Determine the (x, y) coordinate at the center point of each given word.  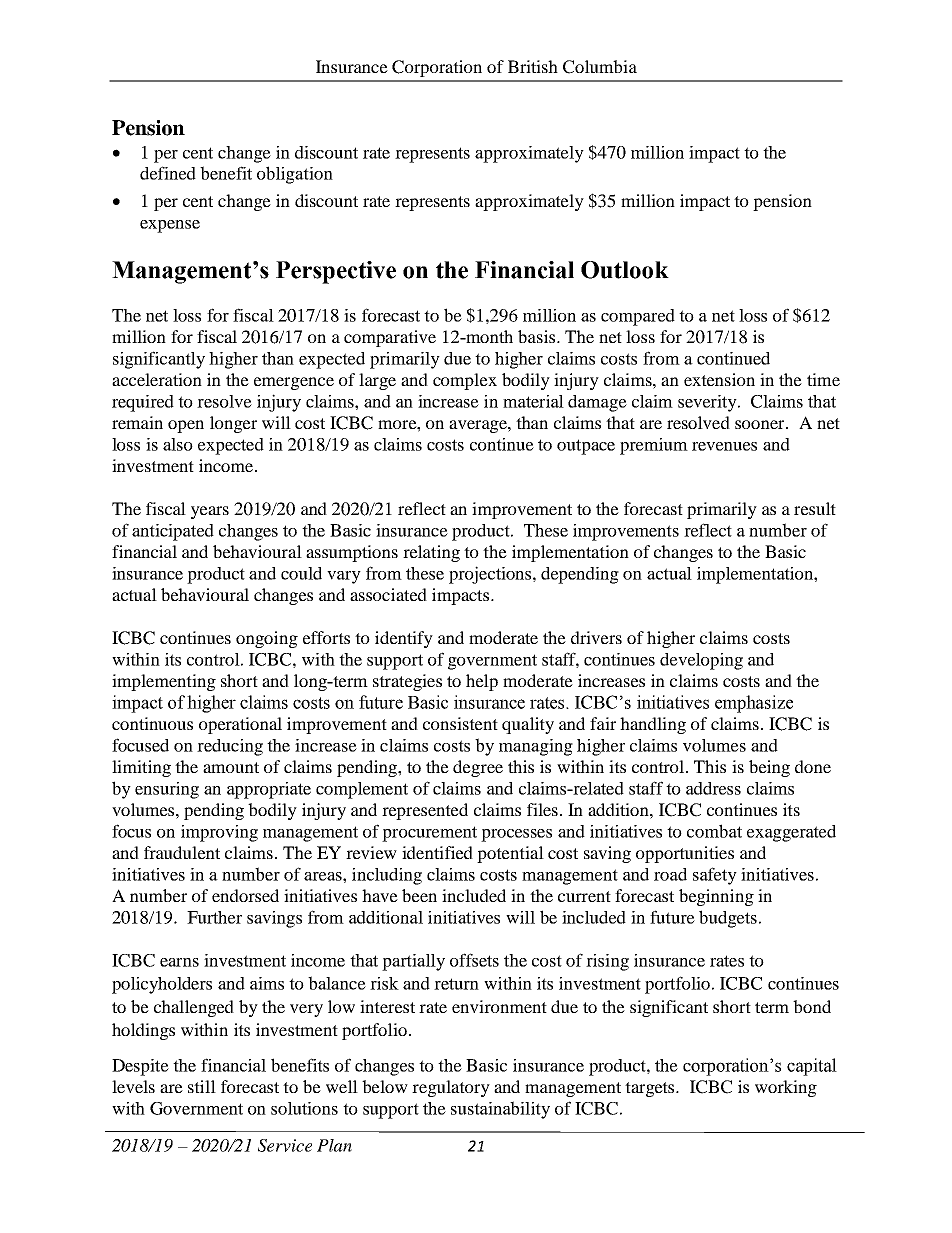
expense (170, 226)
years (210, 512)
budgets (728, 919)
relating (431, 553)
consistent (460, 723)
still (202, 1086)
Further (214, 917)
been (419, 895)
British (533, 66)
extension (719, 379)
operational (240, 725)
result (815, 508)
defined (168, 173)
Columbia (600, 67)
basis (538, 336)
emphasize (754, 704)
